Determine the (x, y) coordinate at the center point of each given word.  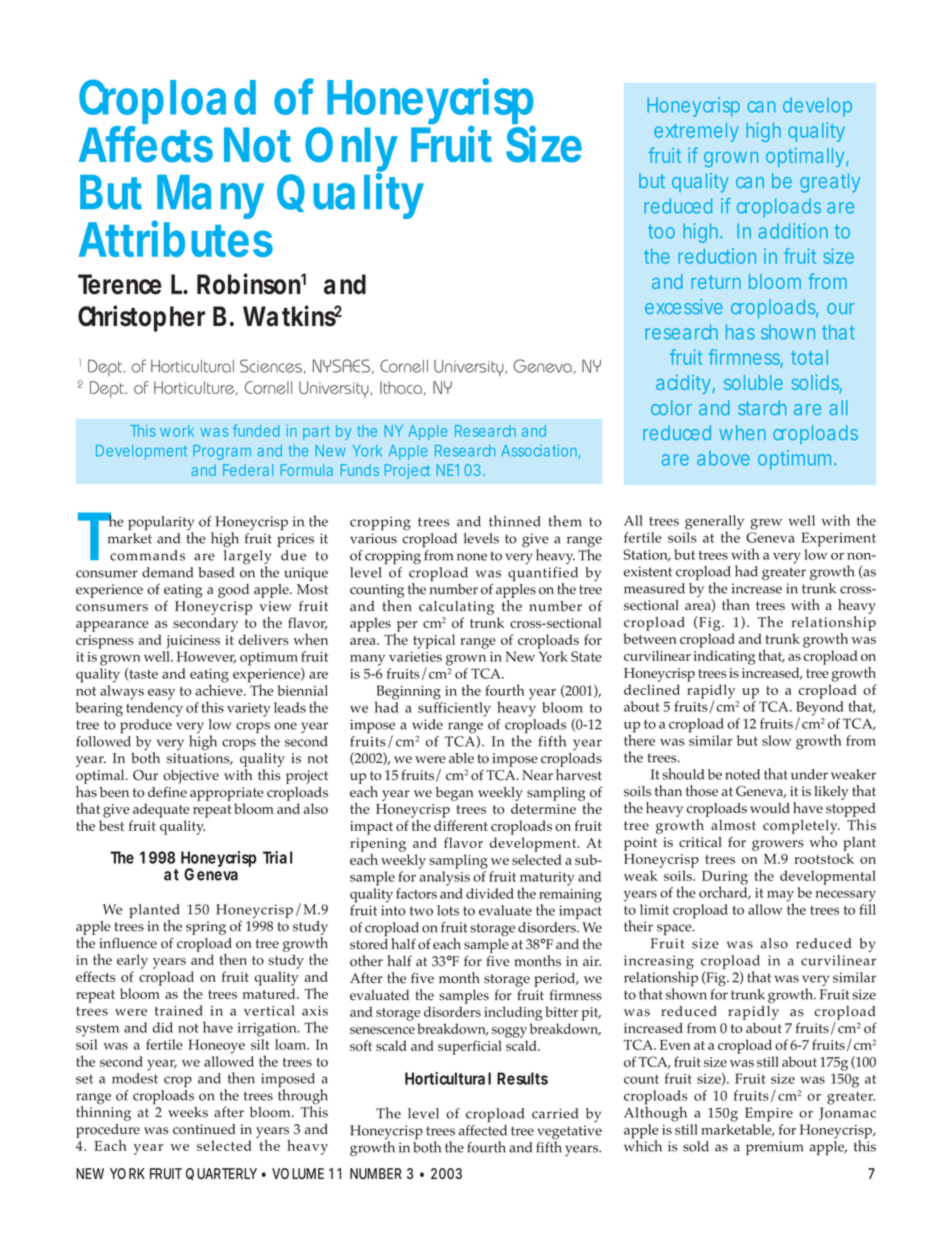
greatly (830, 183)
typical (434, 641)
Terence (119, 284)
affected (483, 1130)
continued (204, 1129)
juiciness (193, 642)
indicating (724, 657)
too (661, 231)
